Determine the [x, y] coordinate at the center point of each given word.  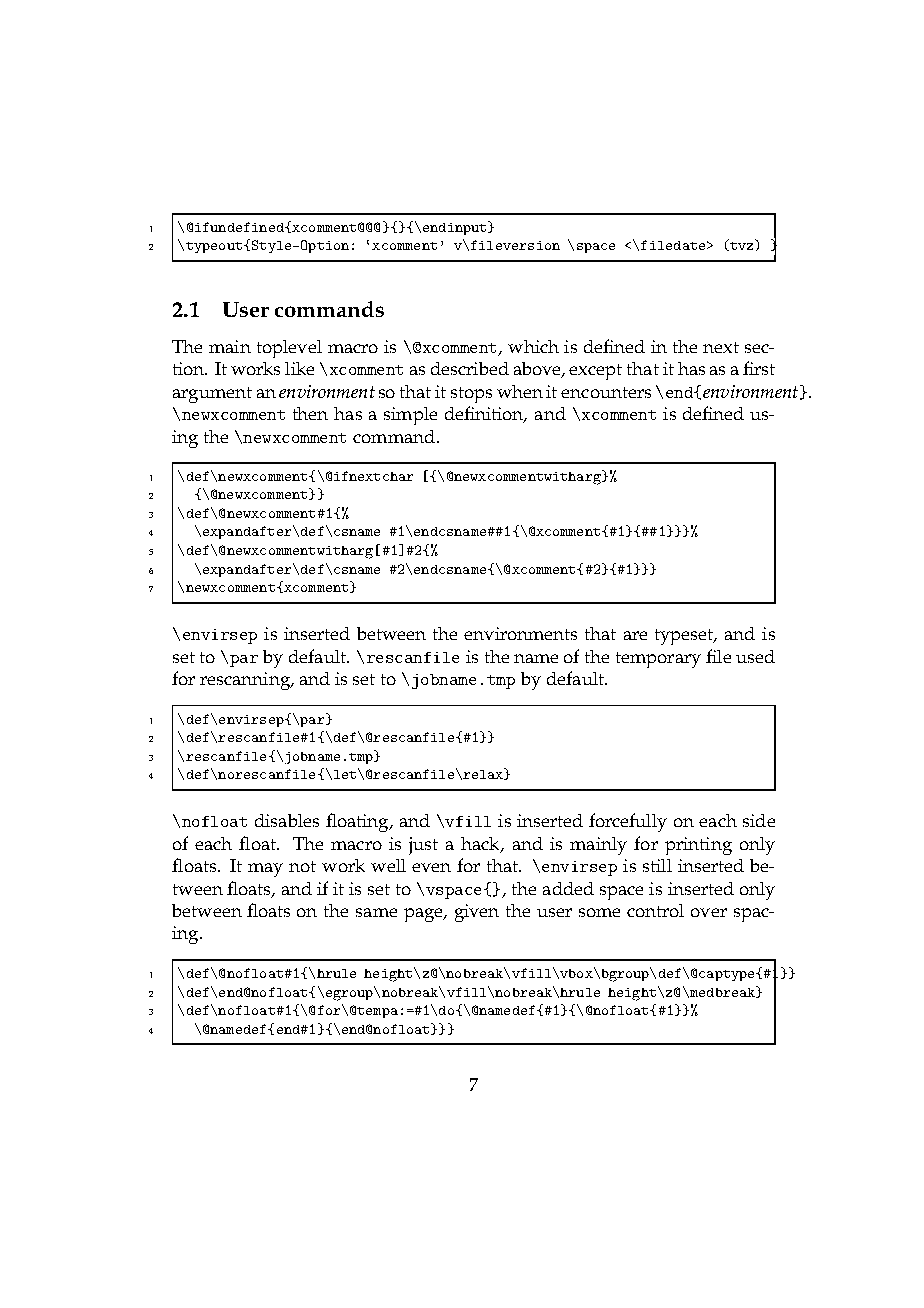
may [265, 870]
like [299, 368]
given [477, 913]
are [635, 635]
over [709, 912]
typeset [685, 637]
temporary [658, 660]
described [470, 368]
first [759, 368]
